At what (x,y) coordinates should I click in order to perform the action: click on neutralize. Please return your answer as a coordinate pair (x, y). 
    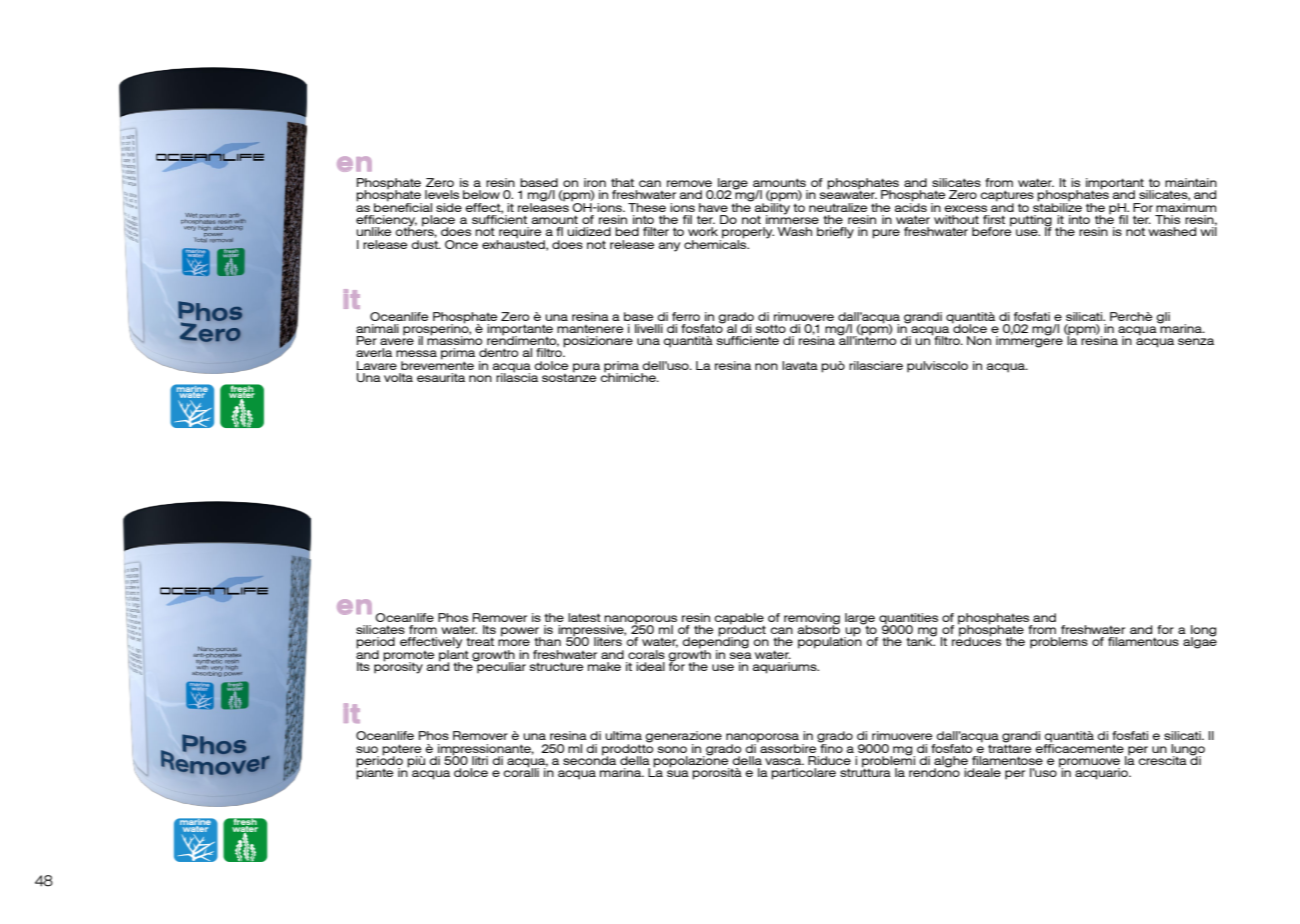
    Looking at the image, I should click on (838, 207).
